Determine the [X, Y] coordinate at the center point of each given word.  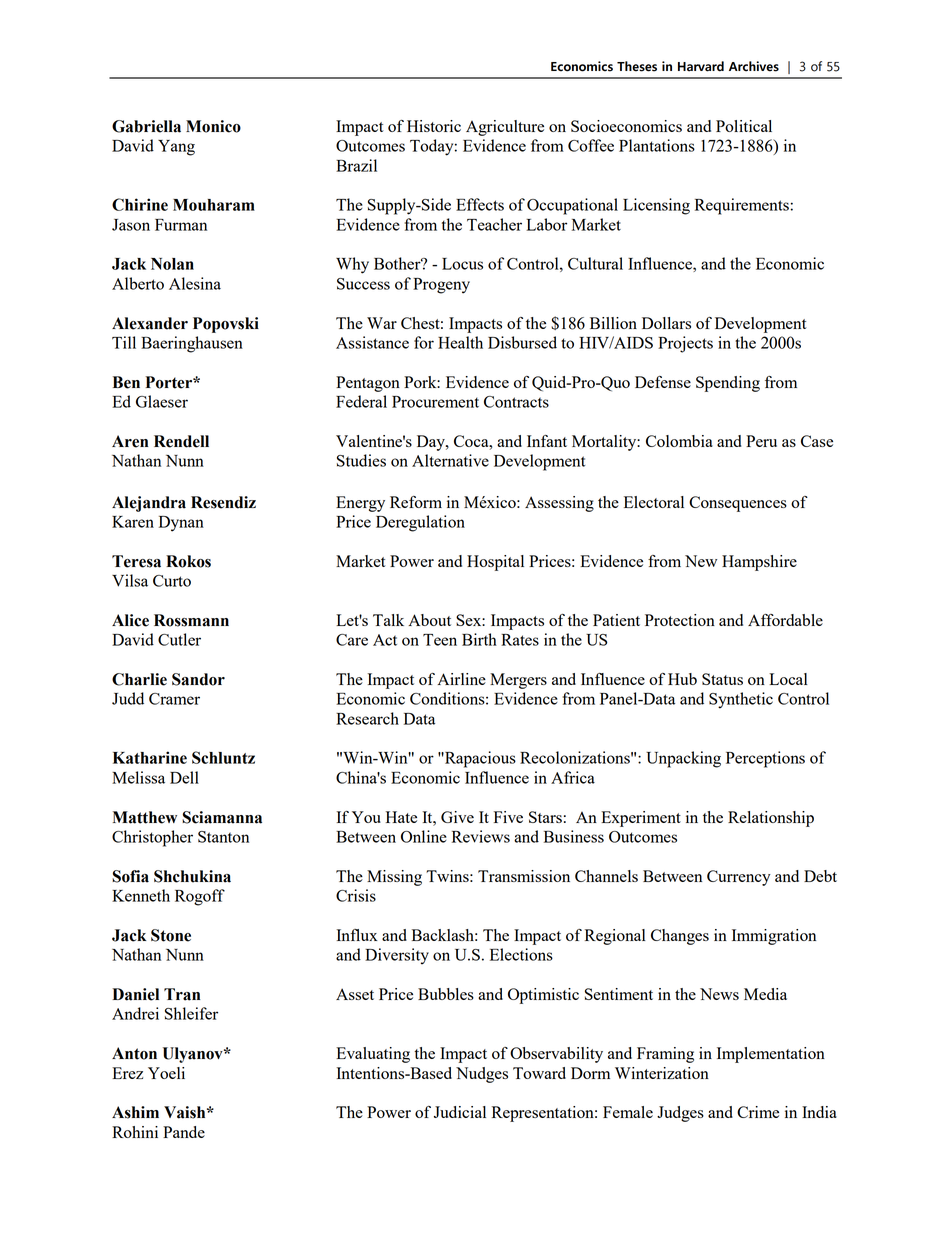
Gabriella [146, 126]
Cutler [179, 639]
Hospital [495, 563]
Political [744, 126]
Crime [758, 1112]
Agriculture [505, 128]
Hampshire [759, 563]
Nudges [482, 1075]
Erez [127, 1073]
